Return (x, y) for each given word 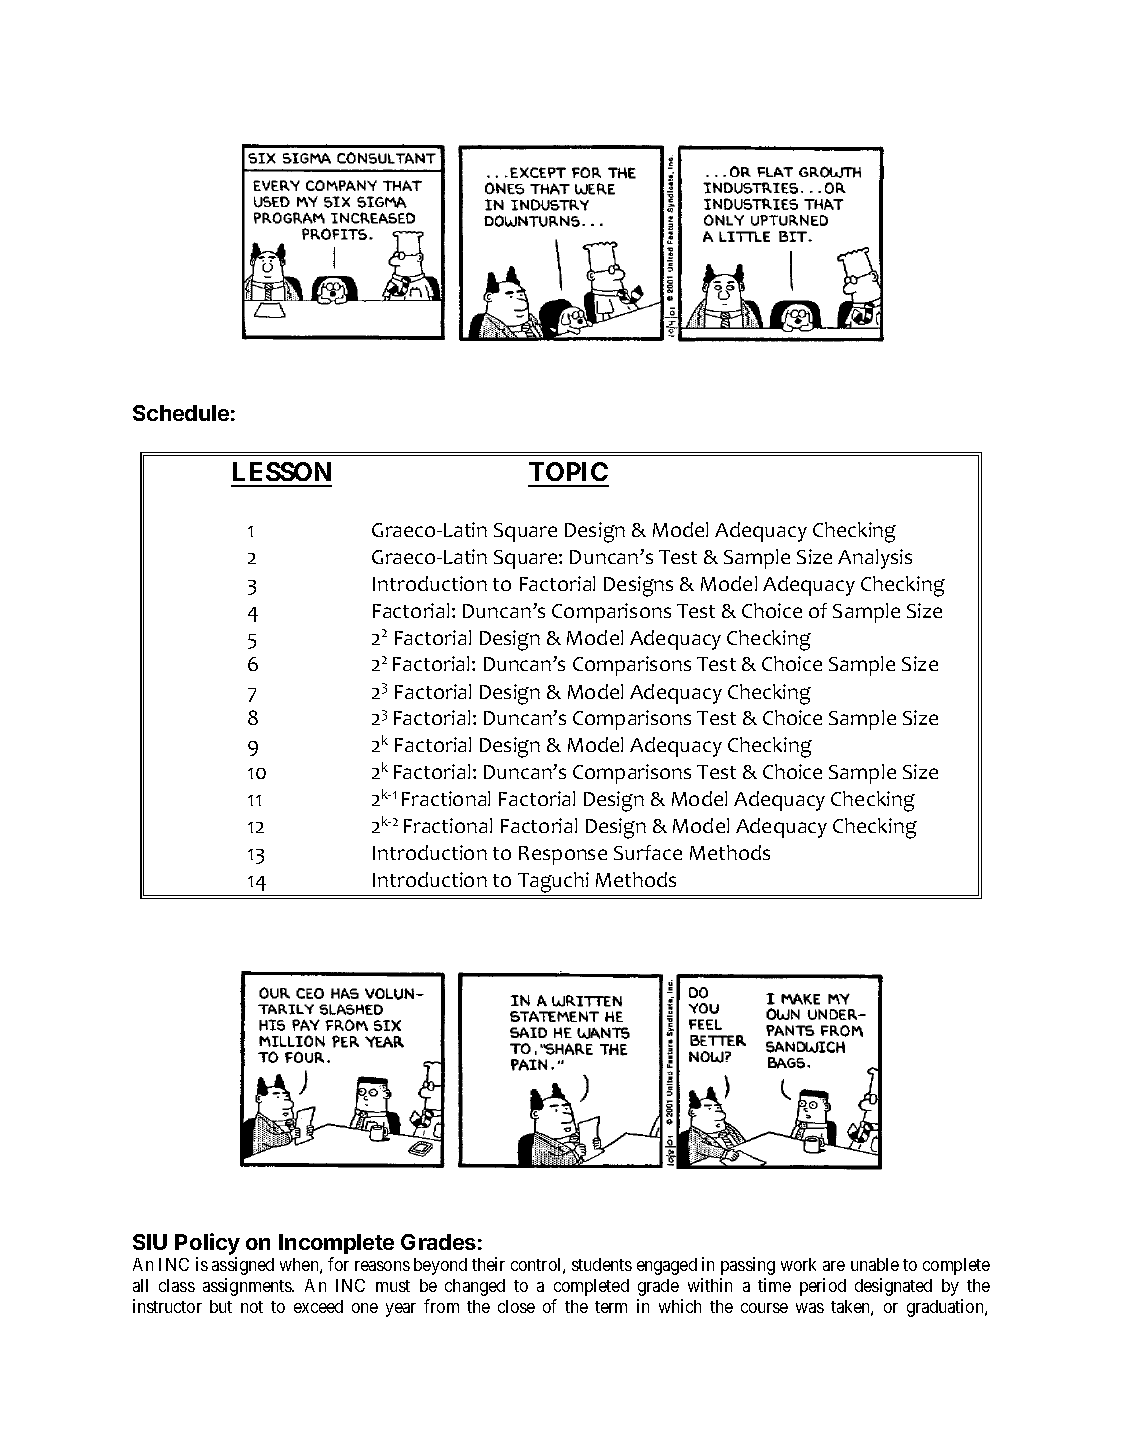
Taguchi (553, 882)
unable (875, 1264)
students (602, 1264)
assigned (243, 1266)
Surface (648, 852)
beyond (440, 1266)
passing (748, 1266)
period (823, 1287)
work (798, 1264)
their (488, 1264)
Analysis (875, 559)
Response (563, 855)
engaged (667, 1266)
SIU (150, 1242)
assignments (248, 1287)
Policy (207, 1244)
